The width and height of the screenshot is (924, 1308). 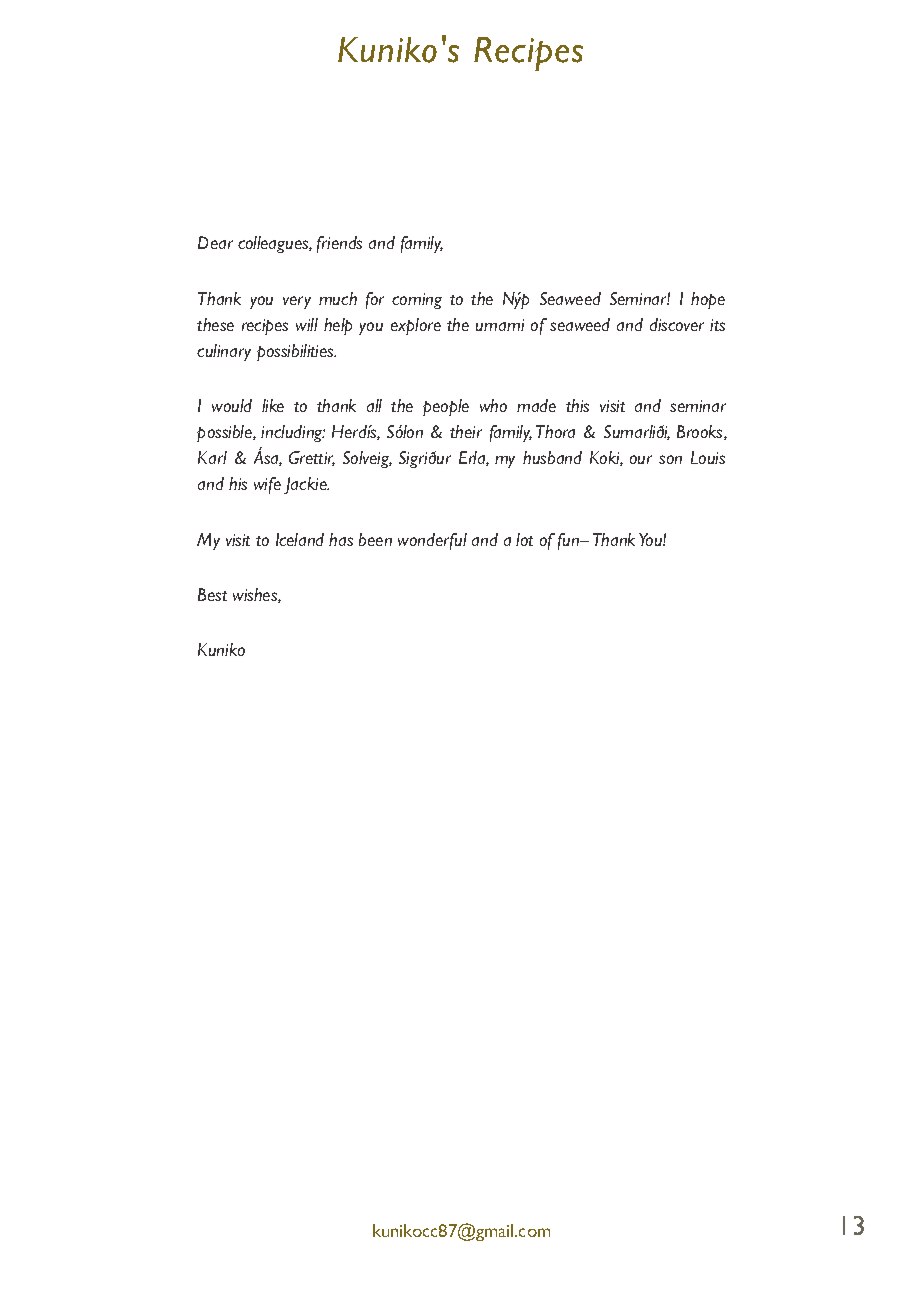 What do you see at coordinates (339, 244) in the screenshot?
I see `friends` at bounding box center [339, 244].
